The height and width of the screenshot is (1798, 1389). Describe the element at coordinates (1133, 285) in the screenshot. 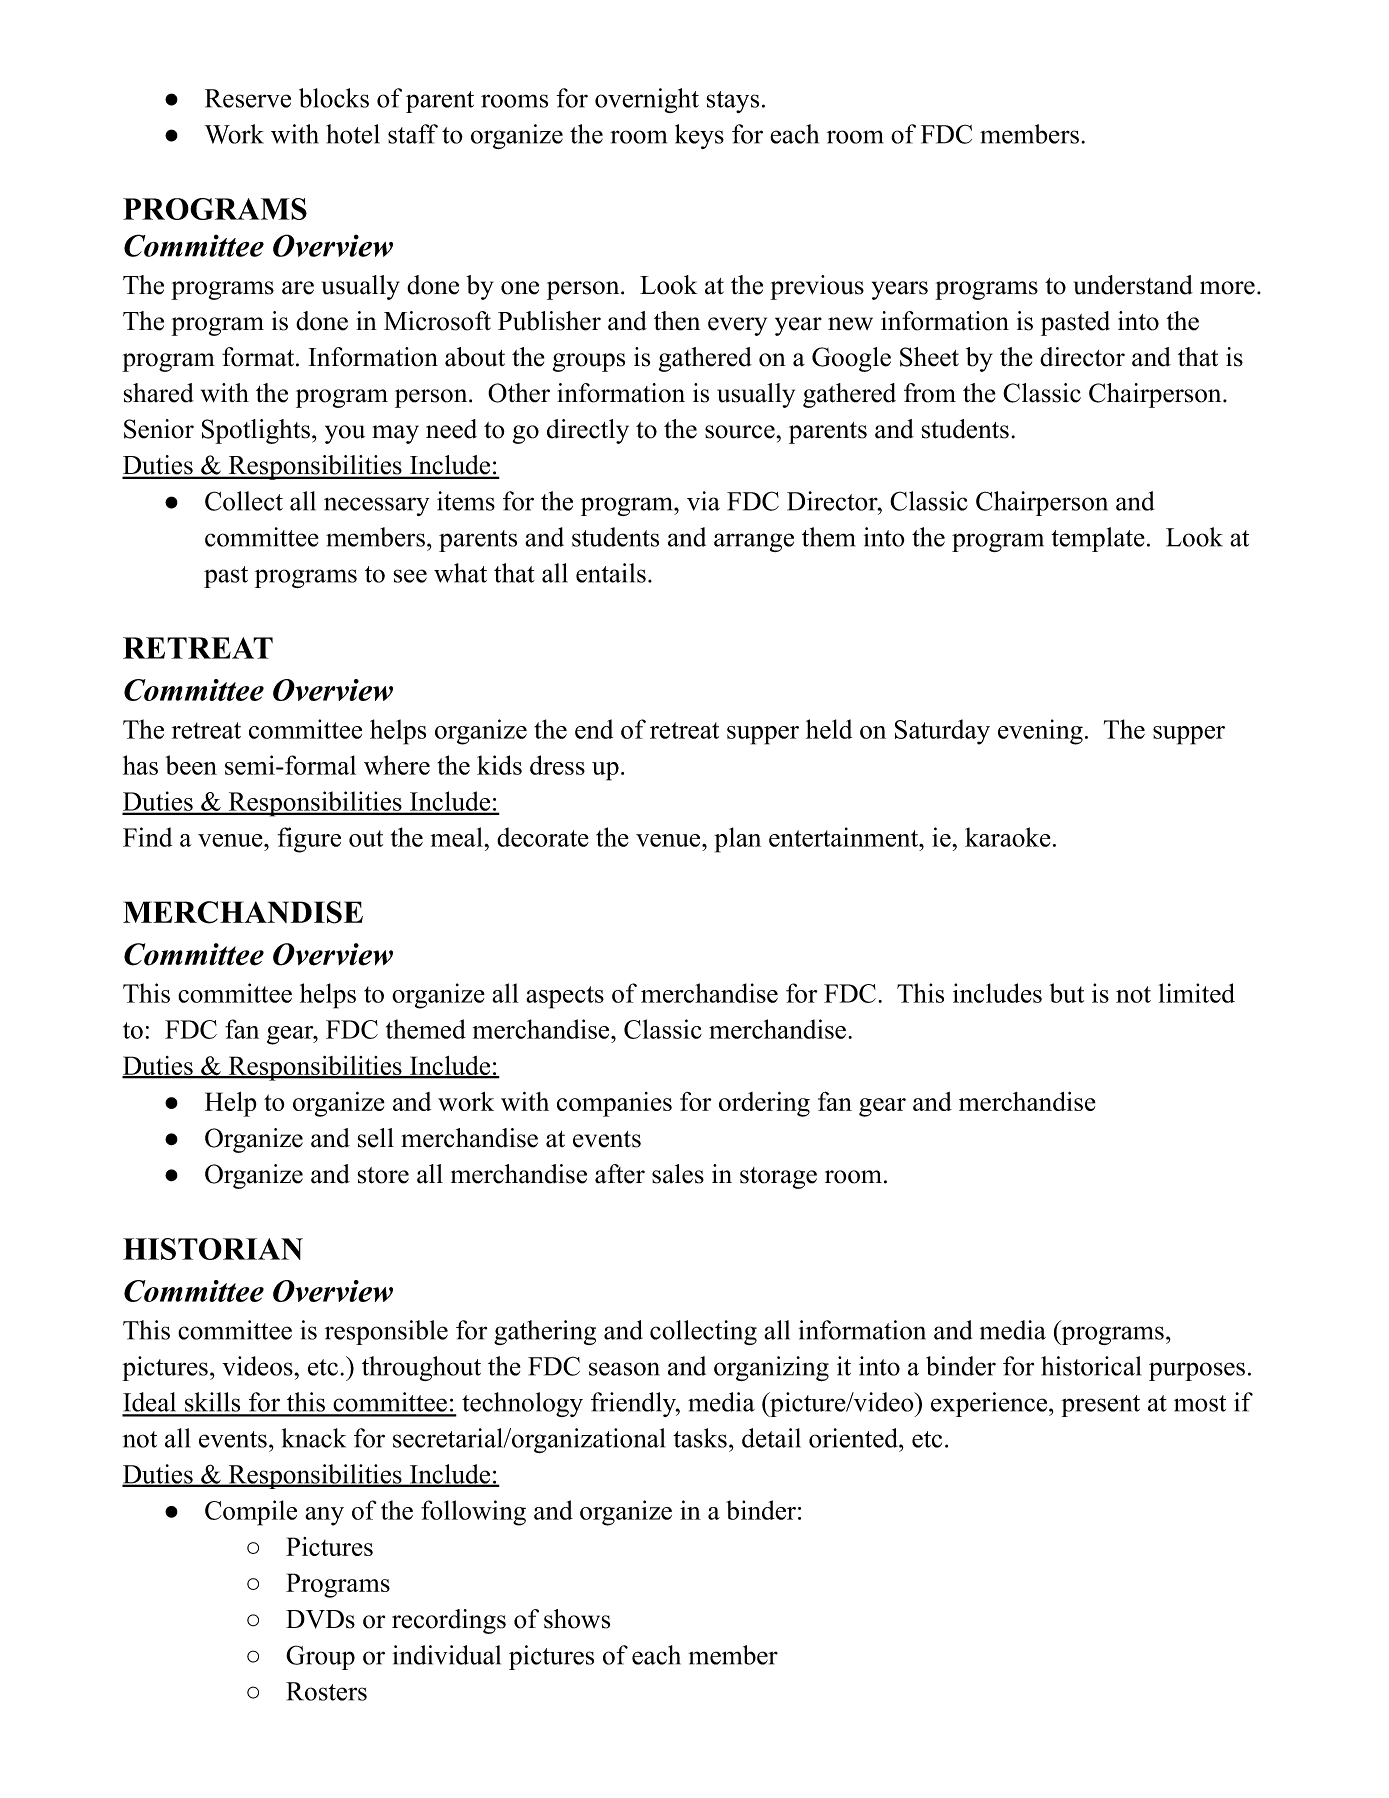

I see `understand` at that location.
